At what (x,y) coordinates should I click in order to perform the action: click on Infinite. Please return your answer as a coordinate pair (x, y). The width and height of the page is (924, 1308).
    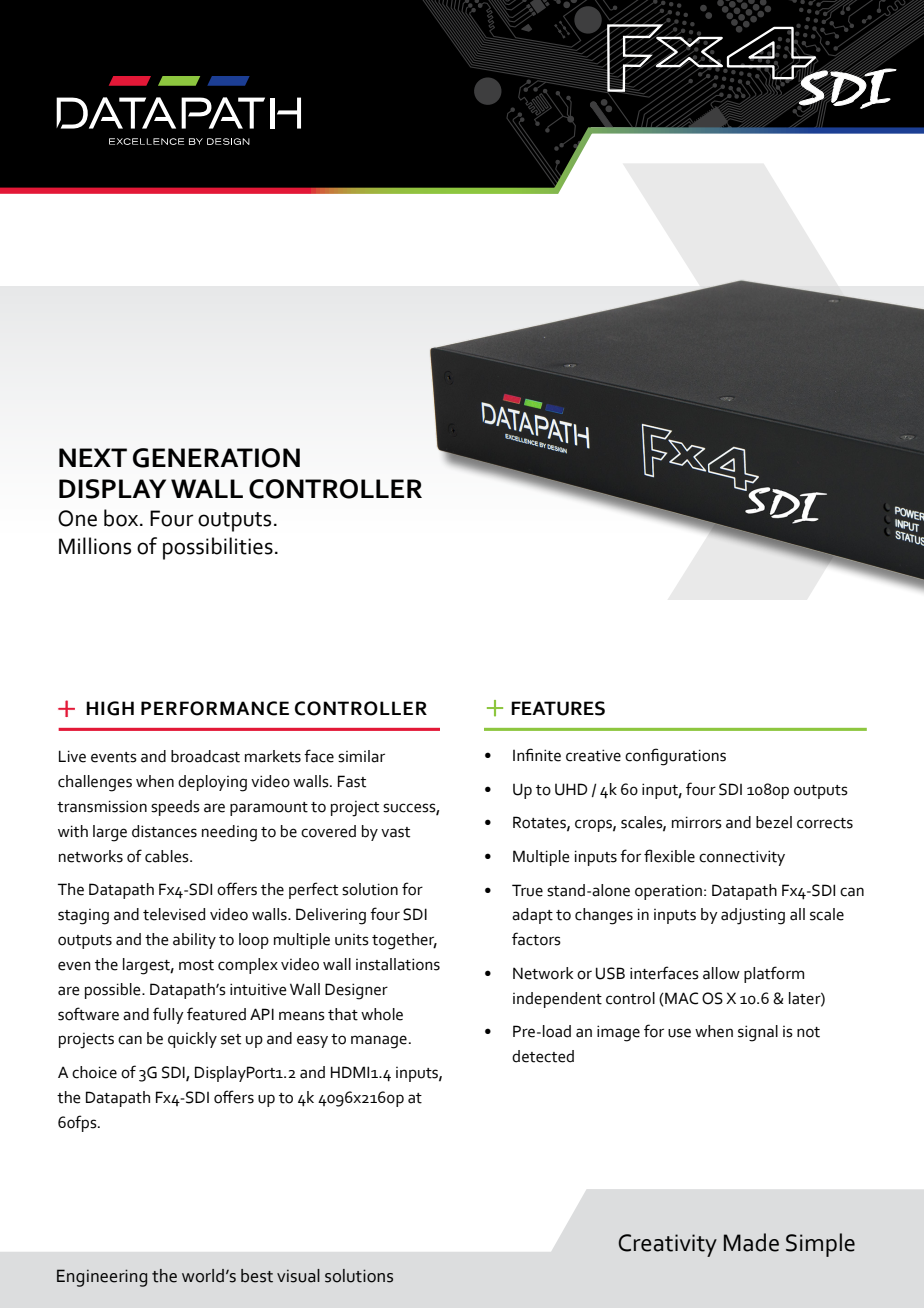
    Looking at the image, I should click on (537, 755).
